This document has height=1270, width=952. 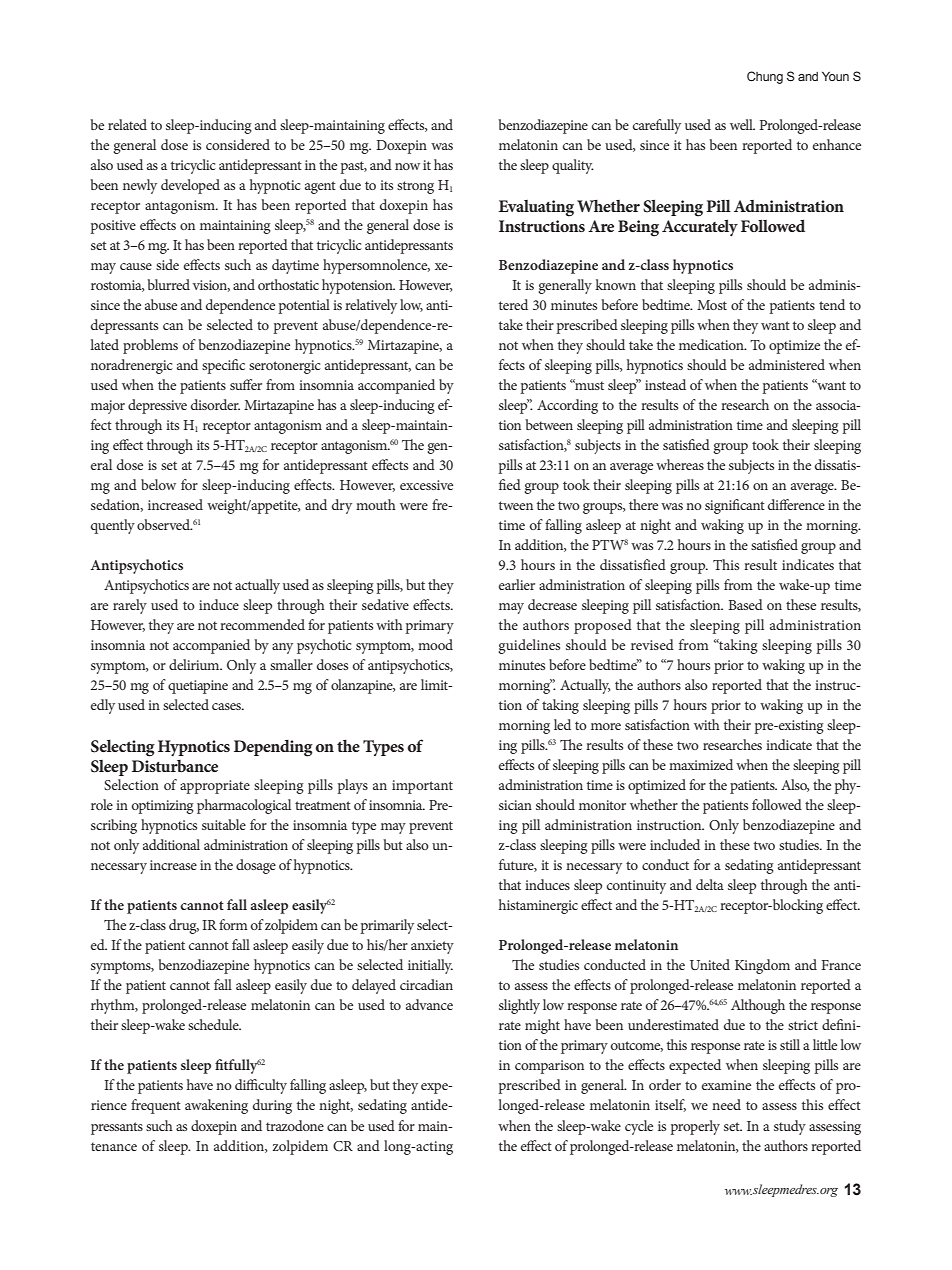 I want to click on delta, so click(x=710, y=884).
